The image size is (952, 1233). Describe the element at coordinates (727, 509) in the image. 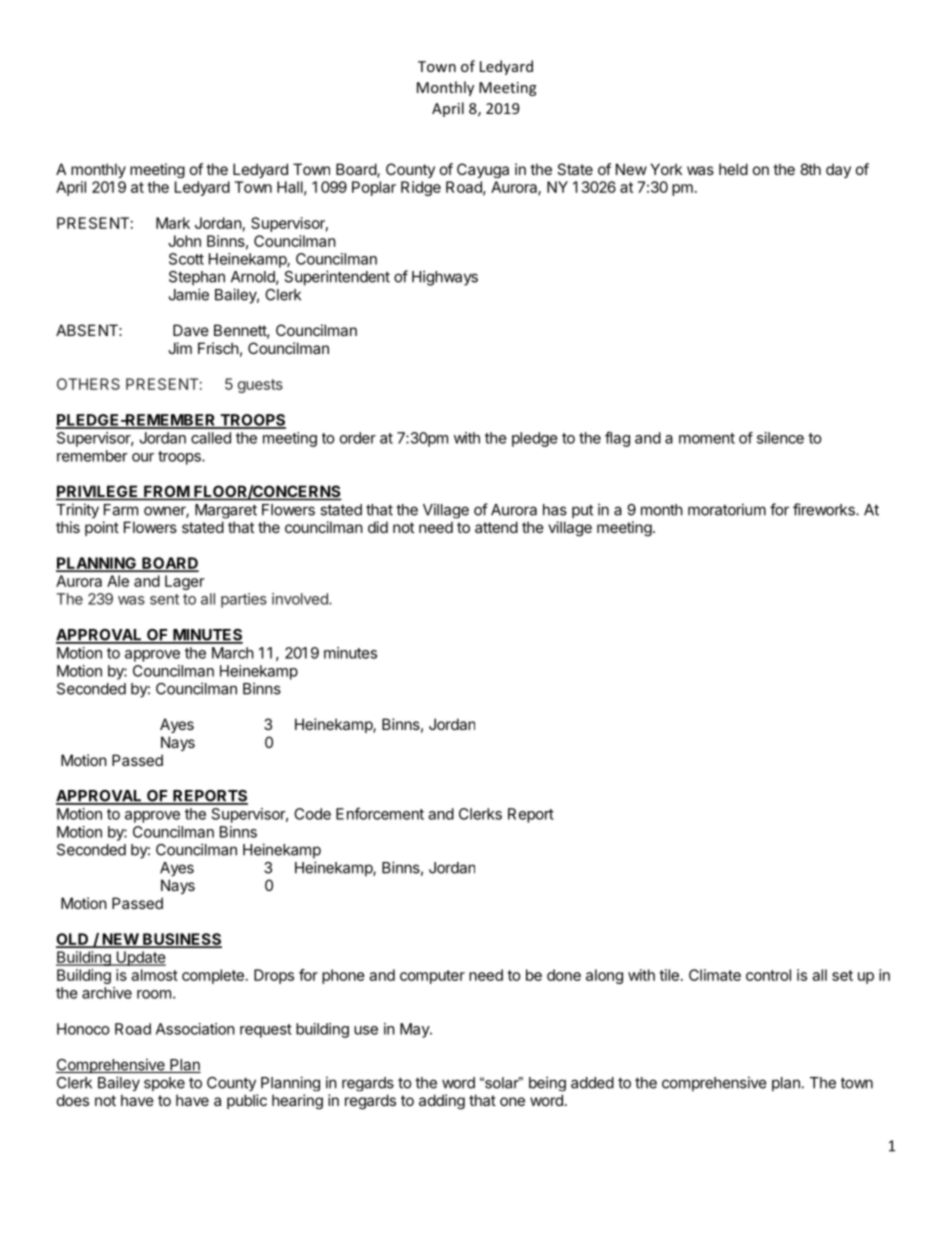

I see `moratorium` at that location.
